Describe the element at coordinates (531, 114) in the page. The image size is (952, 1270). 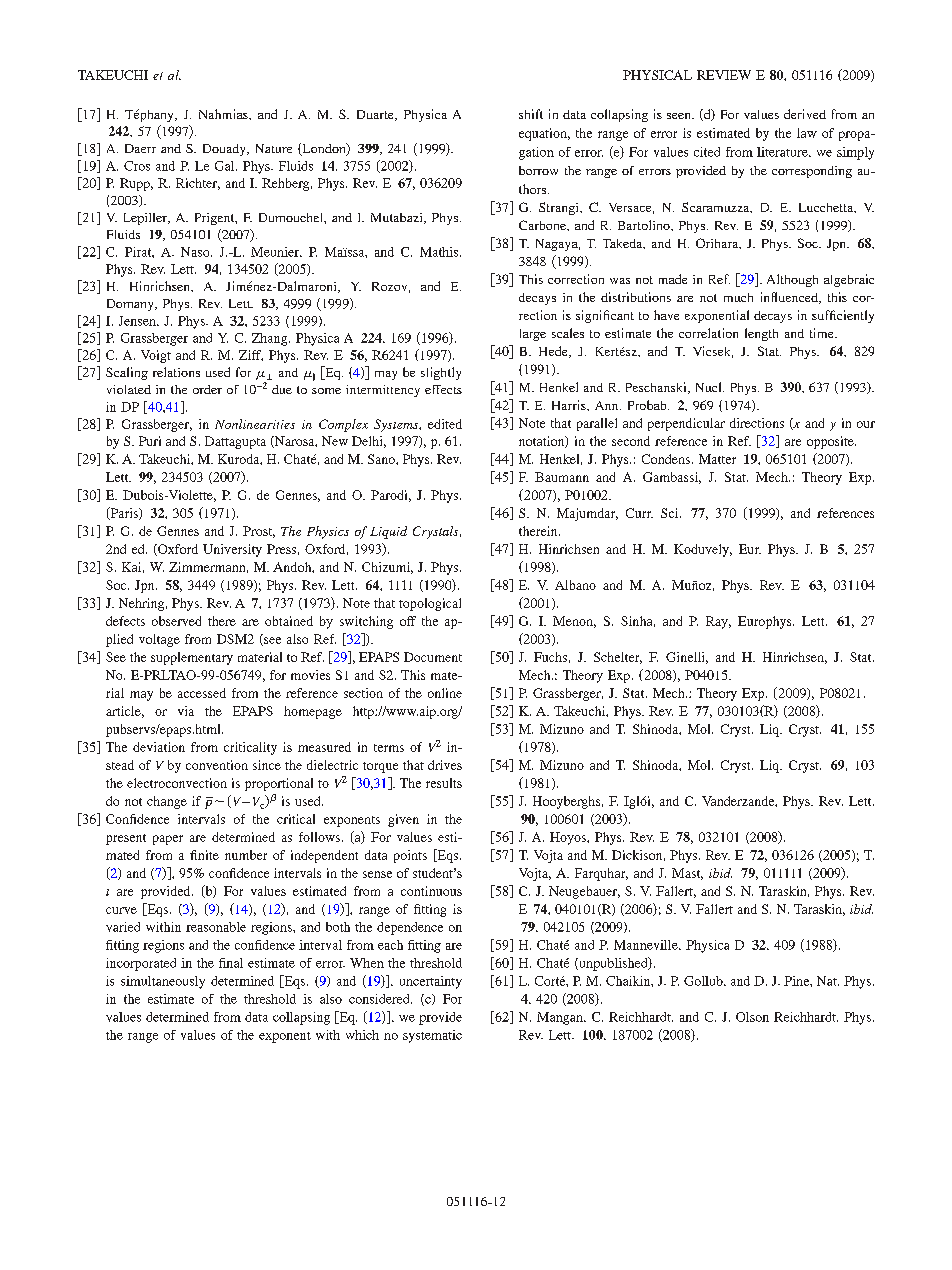
I see `shift` at that location.
